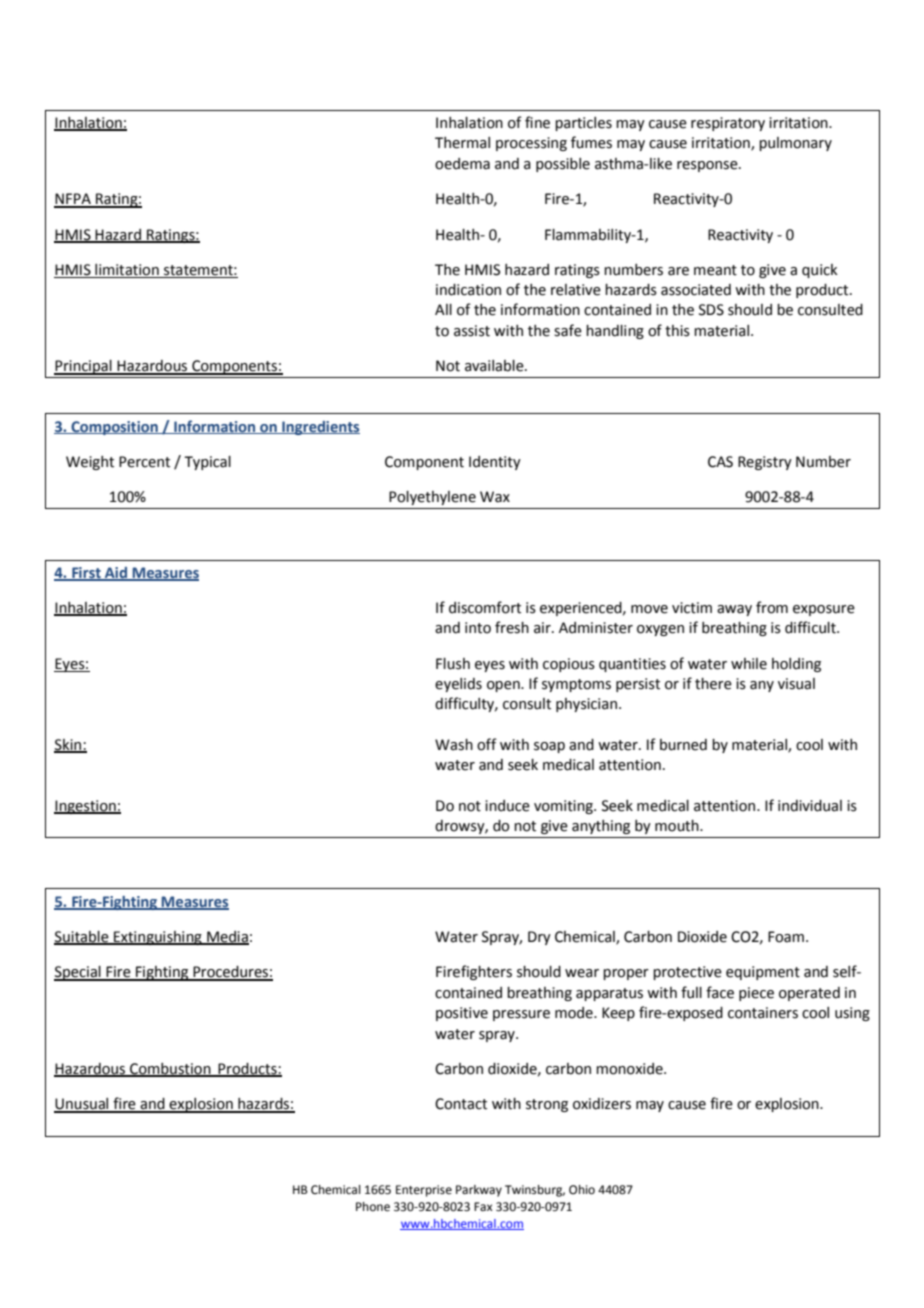 The height and width of the page is (1308, 924). Describe the element at coordinates (765, 463) in the page. I see `Registry` at that location.
